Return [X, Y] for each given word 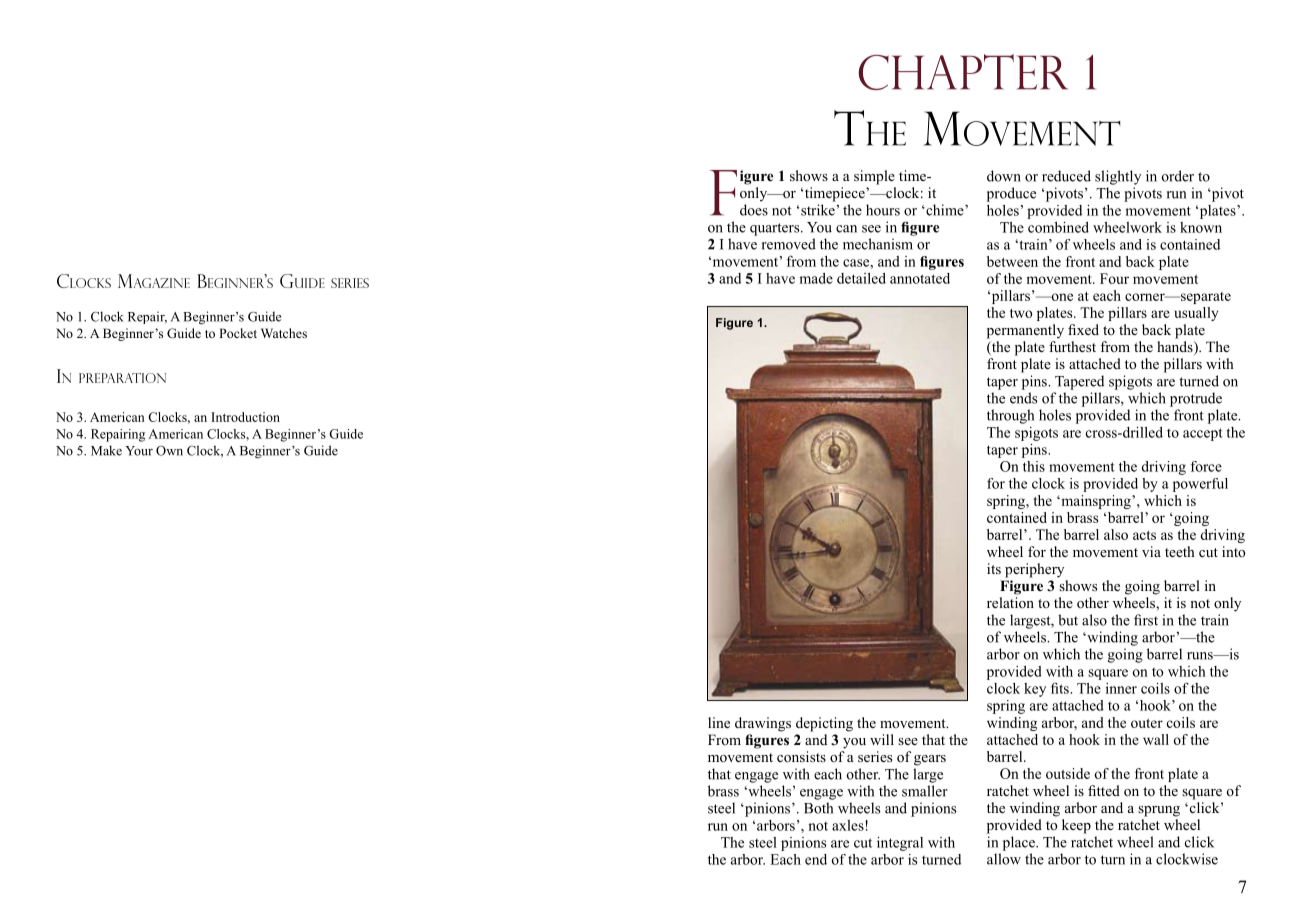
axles [849, 825]
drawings [763, 724]
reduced [1066, 176]
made [816, 278]
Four [1114, 278]
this [1034, 466]
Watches [284, 333]
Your [139, 451]
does [754, 210]
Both [818, 808]
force [1206, 466]
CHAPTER [963, 72]
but [1068, 620]
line [719, 722]
